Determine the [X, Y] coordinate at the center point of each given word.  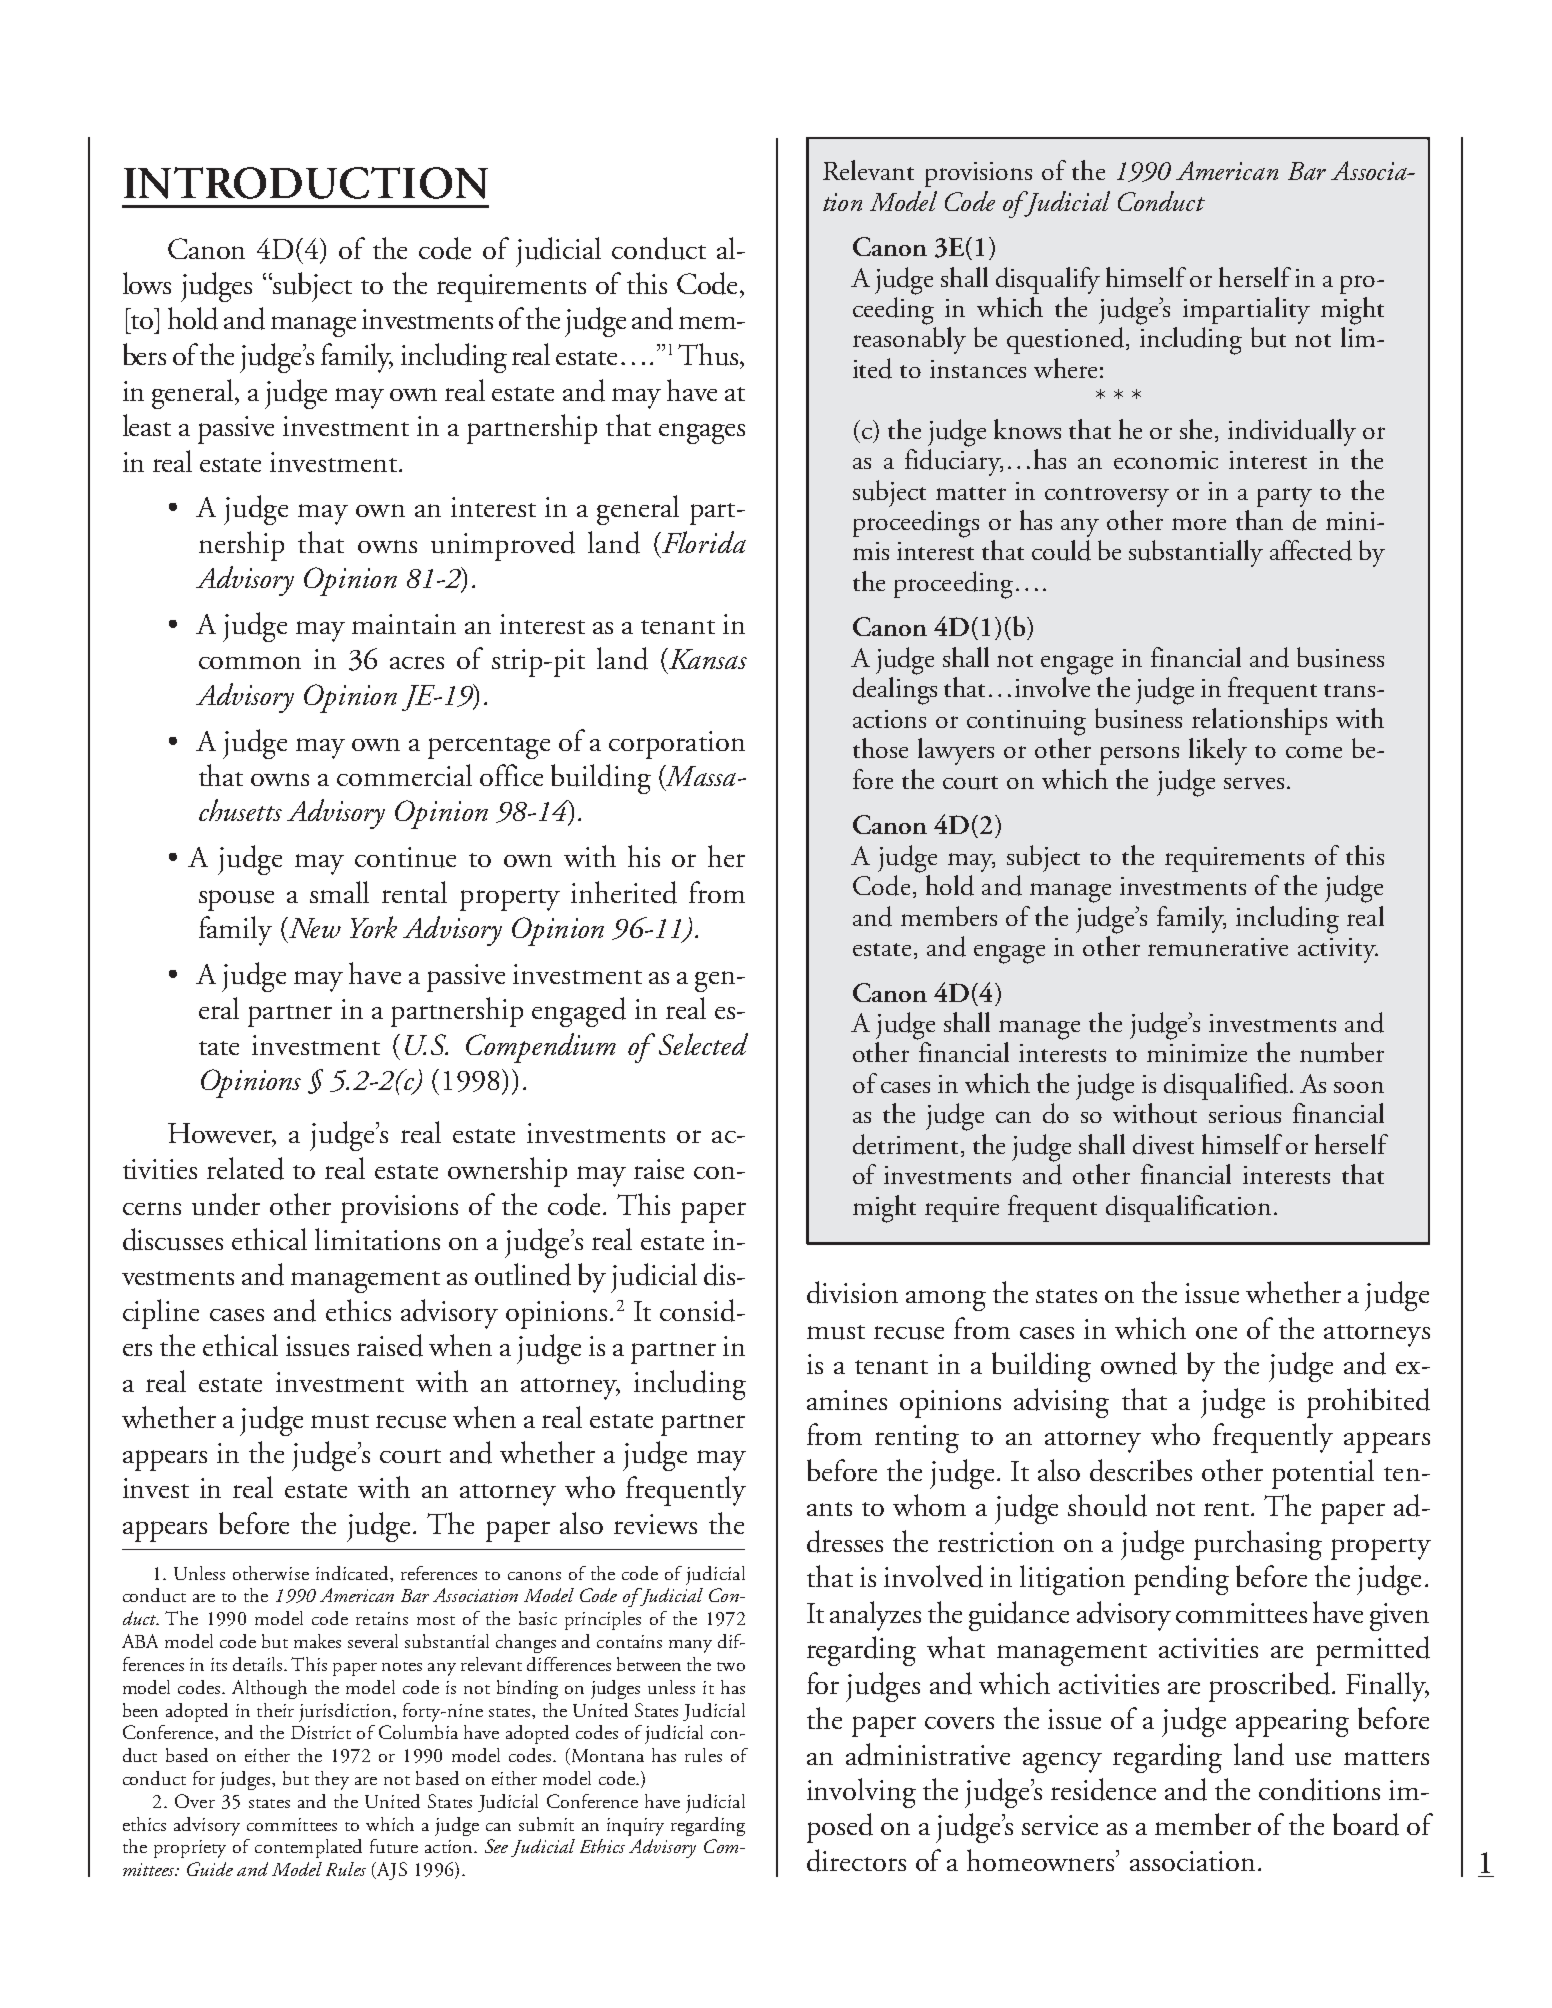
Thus [708, 354]
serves [1254, 783]
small [339, 892]
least [147, 425]
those [880, 748]
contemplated [308, 1848]
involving [861, 1793]
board [1366, 1824]
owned [1139, 1363]
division [852, 1292]
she [1196, 429]
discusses [173, 1239]
